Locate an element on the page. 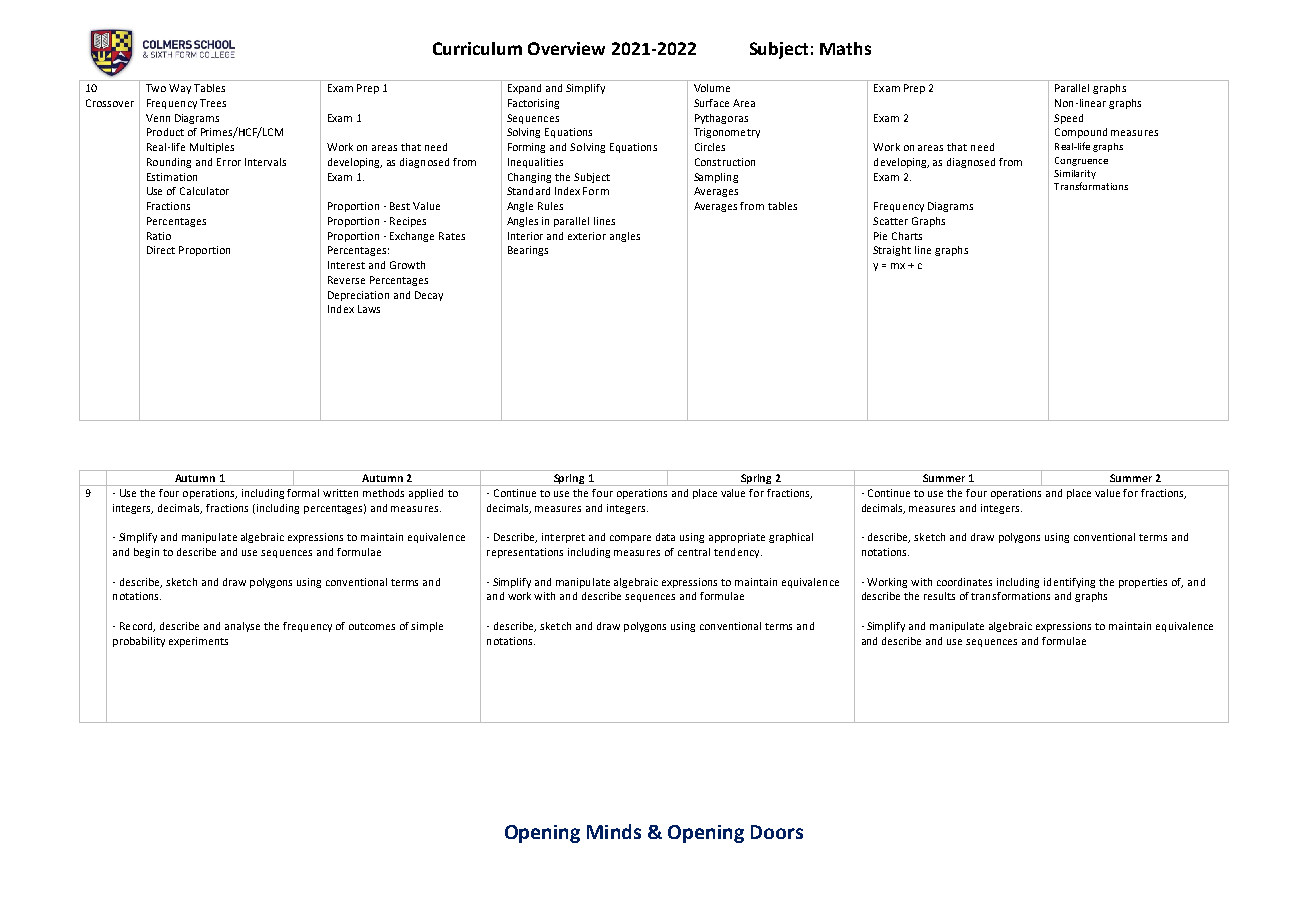 The width and height of the document is (1308, 924). Way is located at coordinates (180, 89).
